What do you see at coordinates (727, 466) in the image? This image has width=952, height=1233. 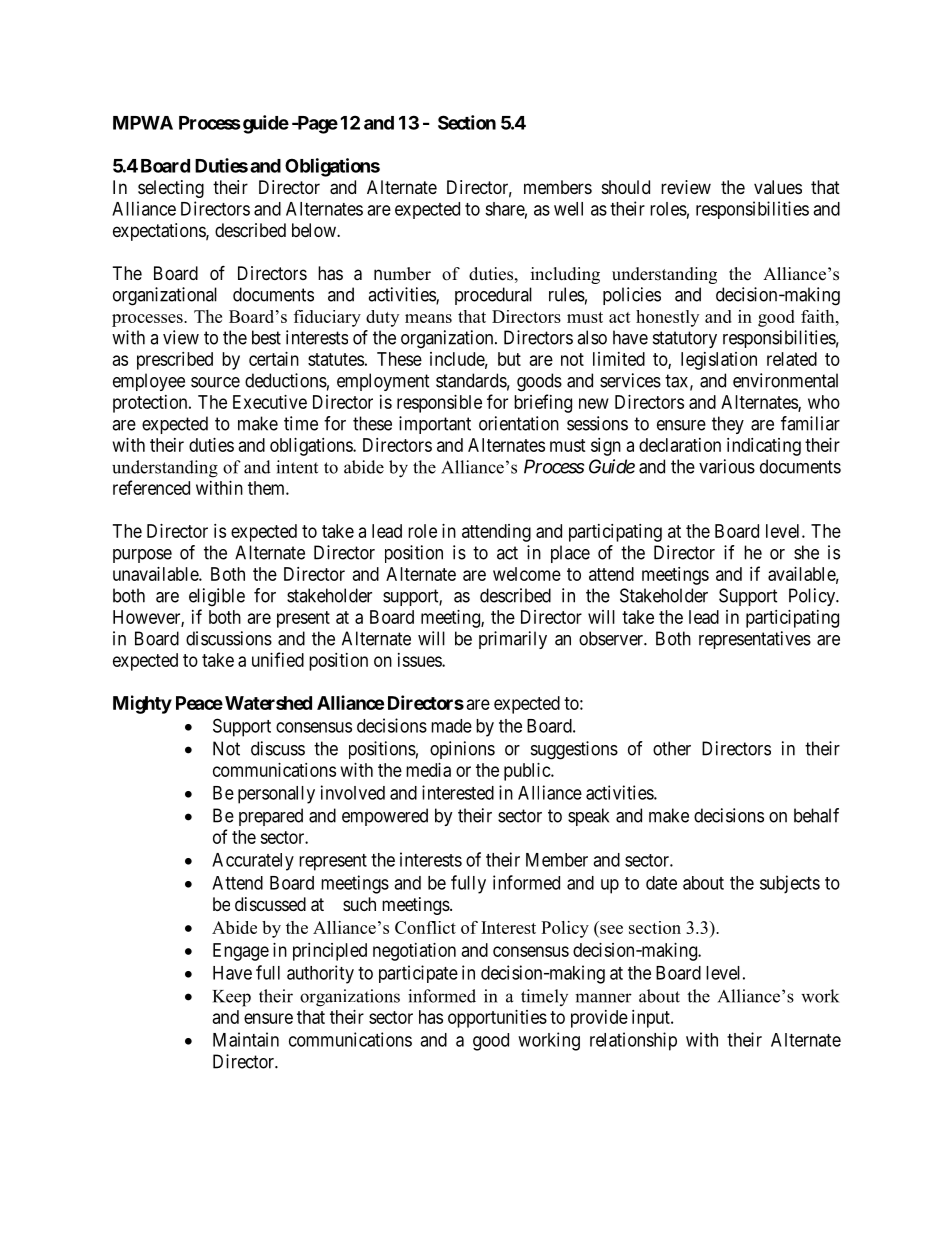 I see `various` at bounding box center [727, 466].
